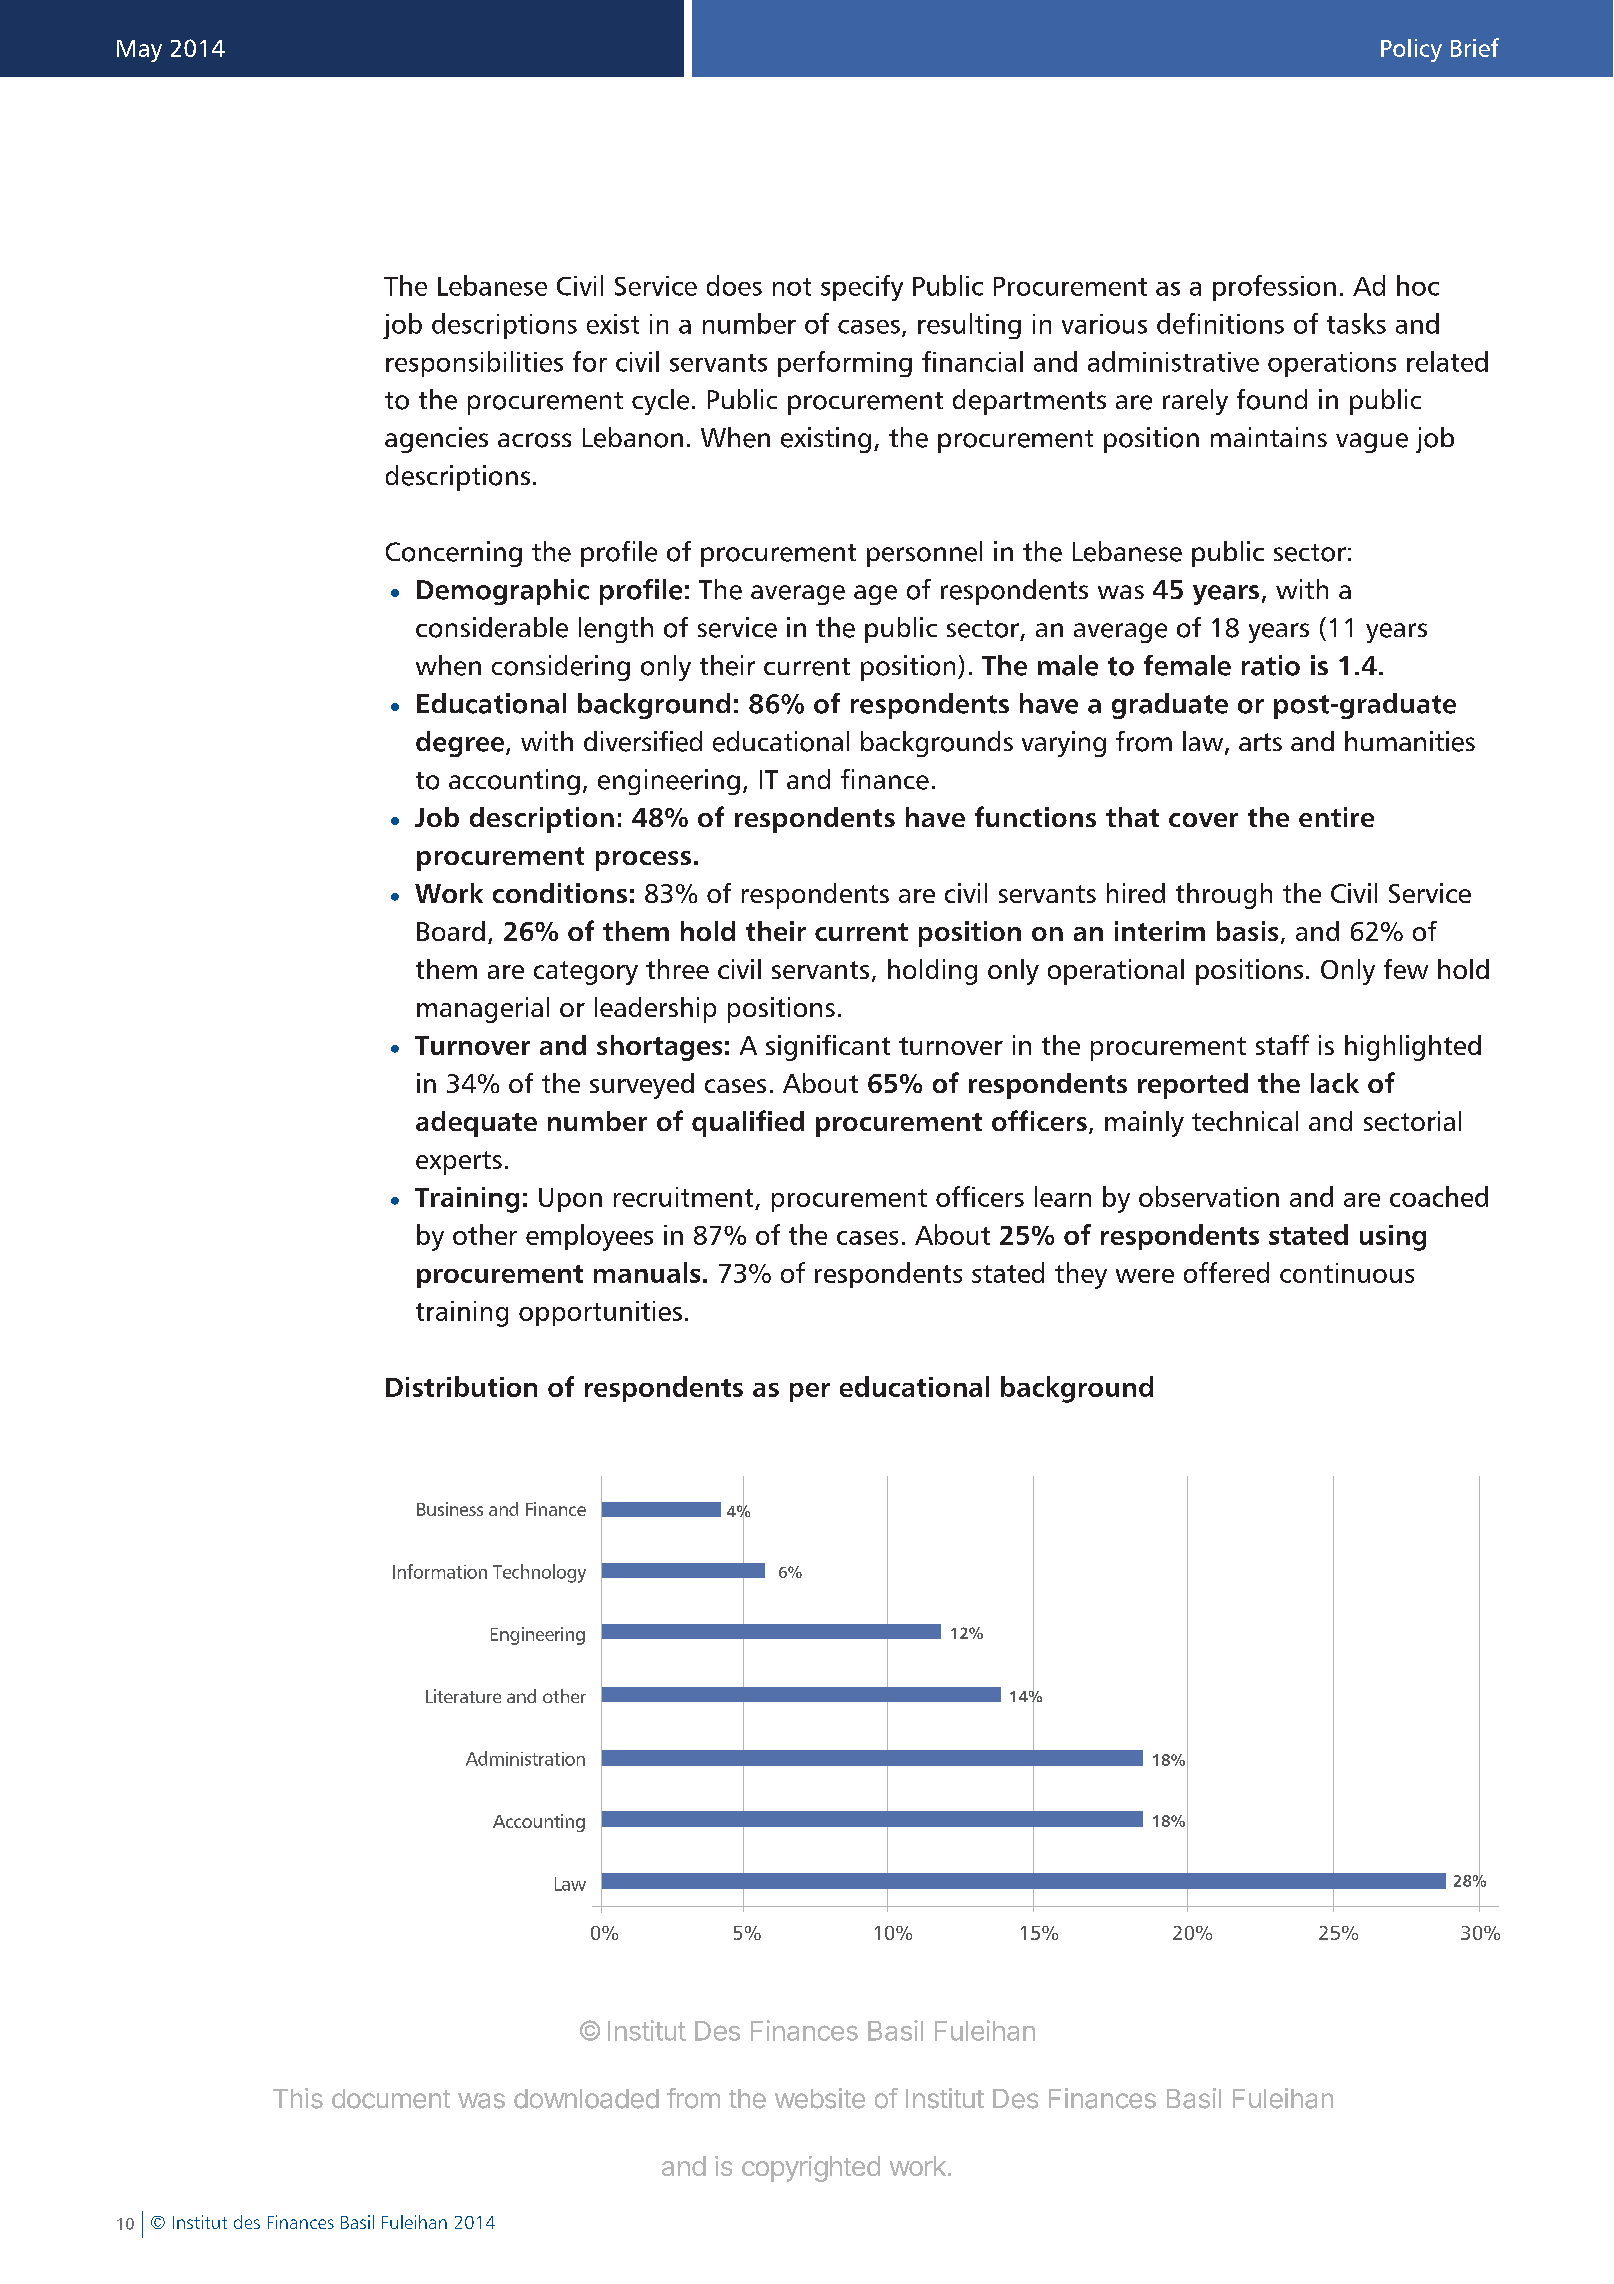 The image size is (1614, 2284). What do you see at coordinates (1335, 1083) in the screenshot?
I see `lack` at bounding box center [1335, 1083].
